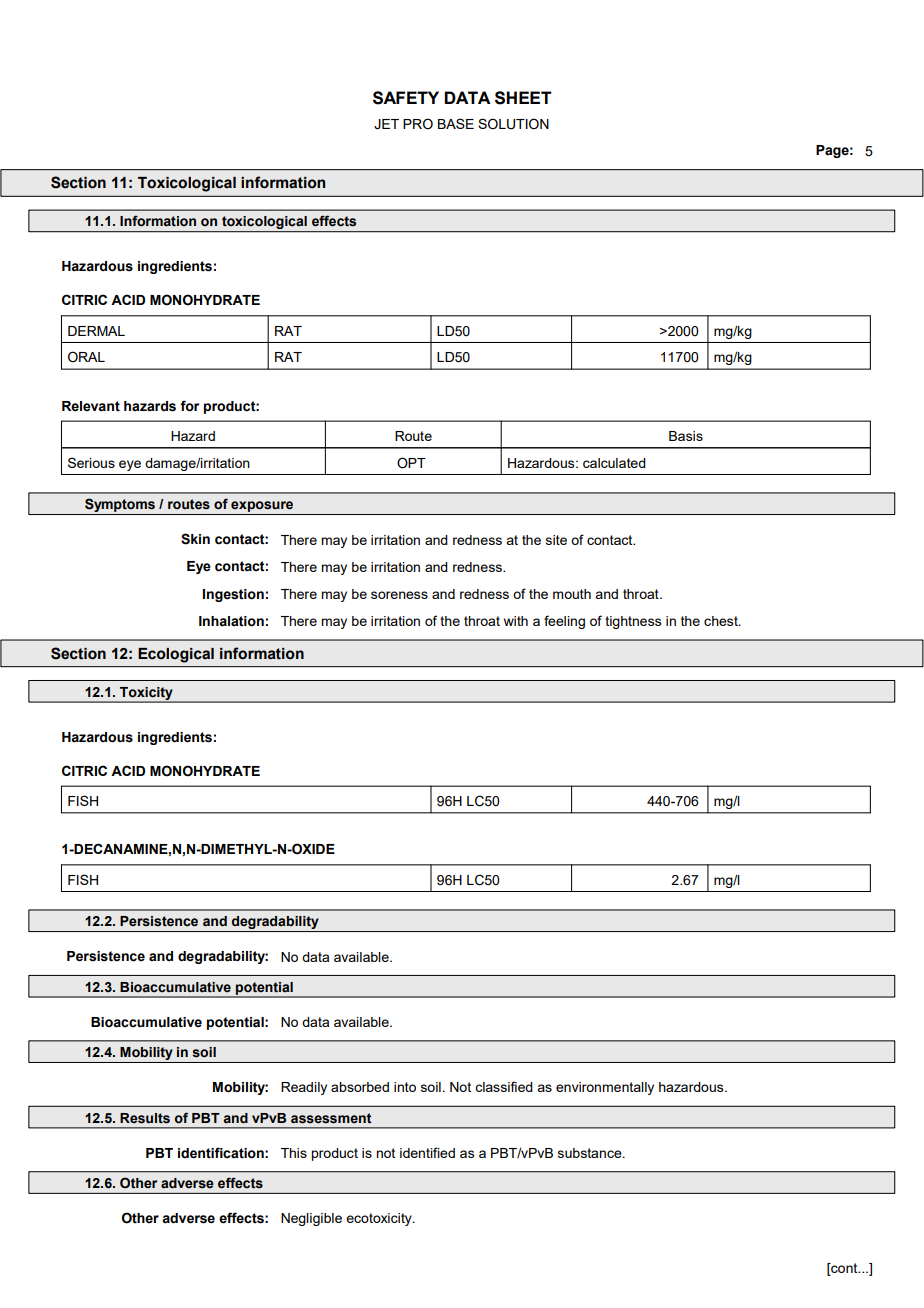 The height and width of the screenshot is (1308, 924). Describe the element at coordinates (427, 1152) in the screenshot. I see `identified` at that location.
